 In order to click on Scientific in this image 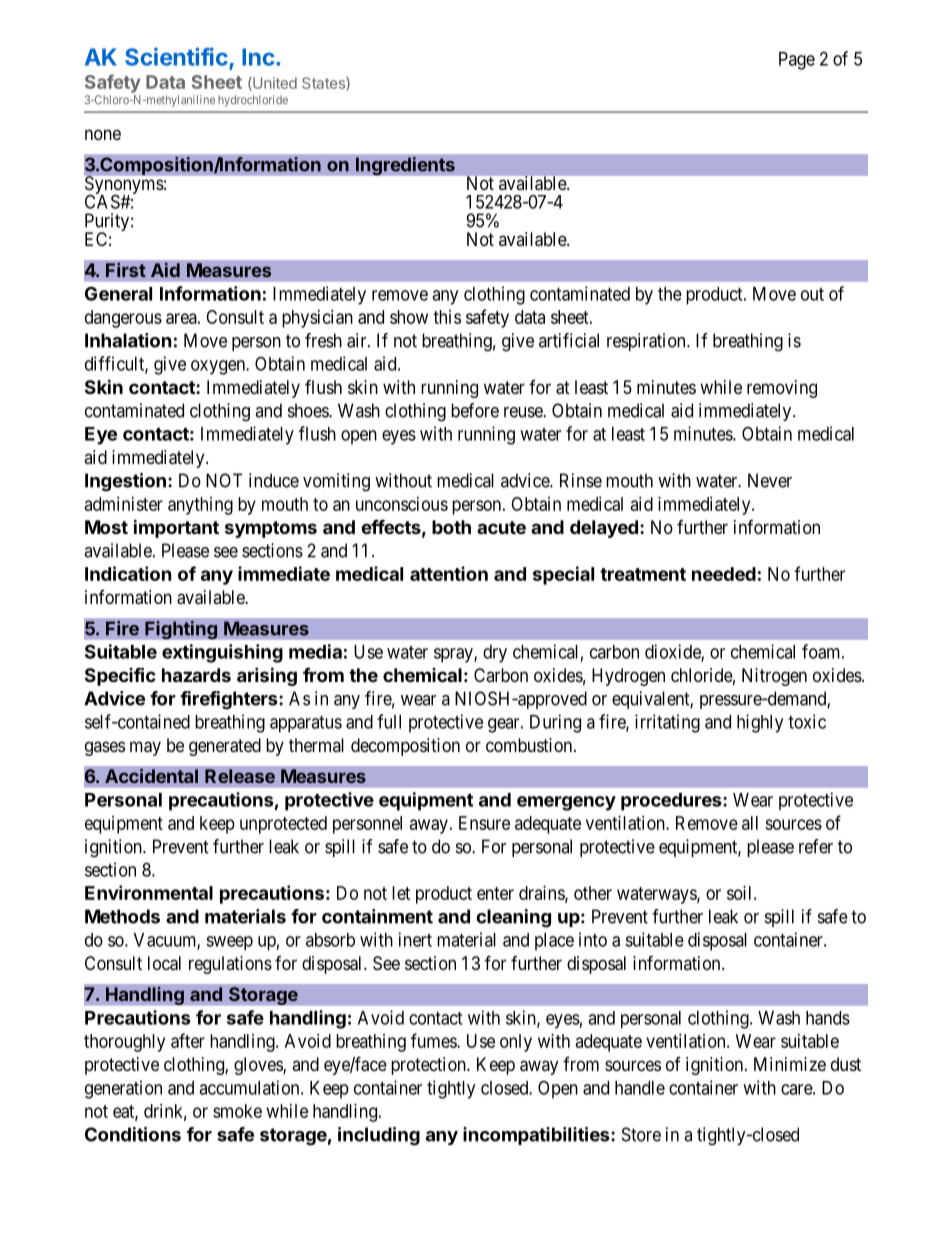, I will do `click(176, 56)`.
